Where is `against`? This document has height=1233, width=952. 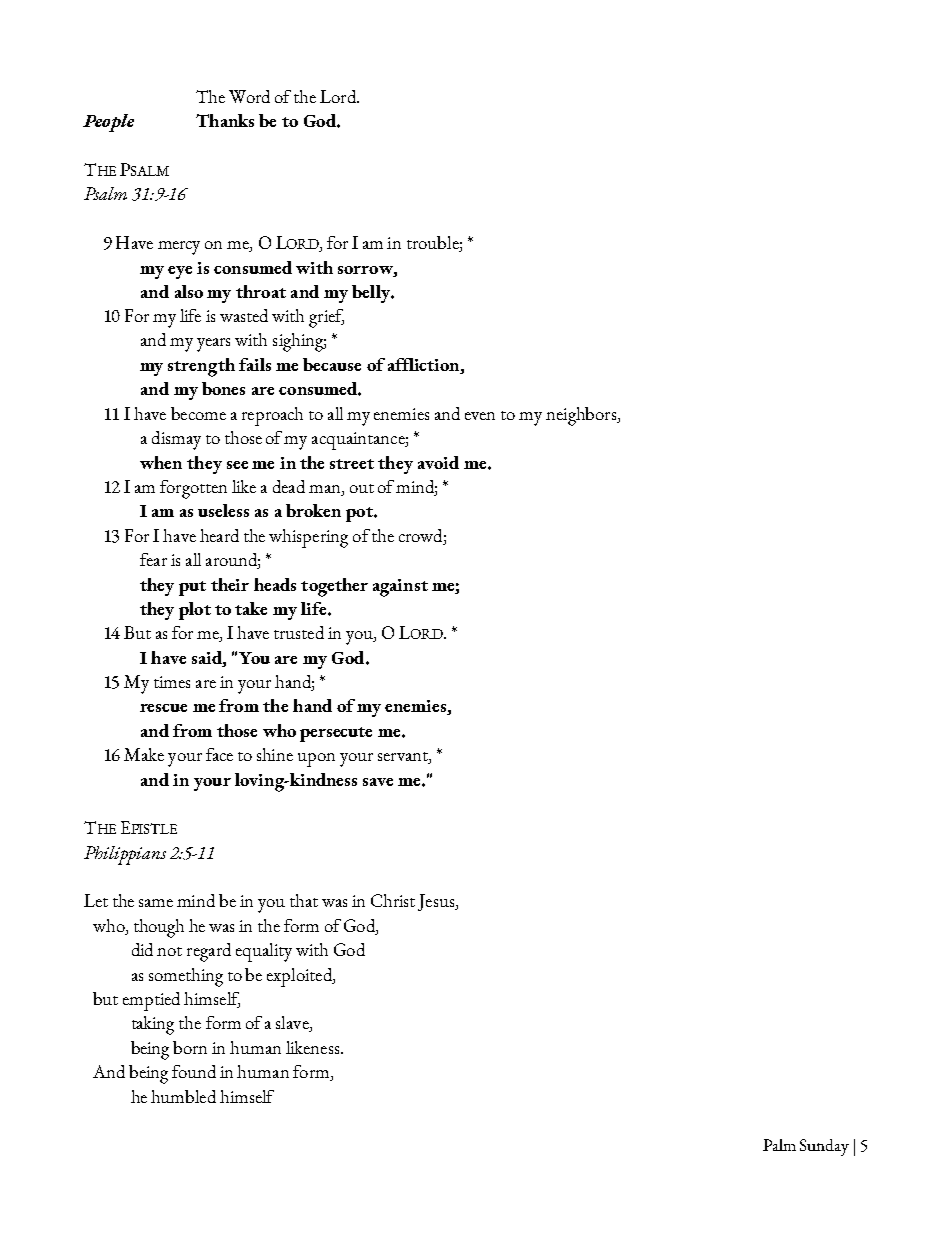
against is located at coordinates (400, 588).
